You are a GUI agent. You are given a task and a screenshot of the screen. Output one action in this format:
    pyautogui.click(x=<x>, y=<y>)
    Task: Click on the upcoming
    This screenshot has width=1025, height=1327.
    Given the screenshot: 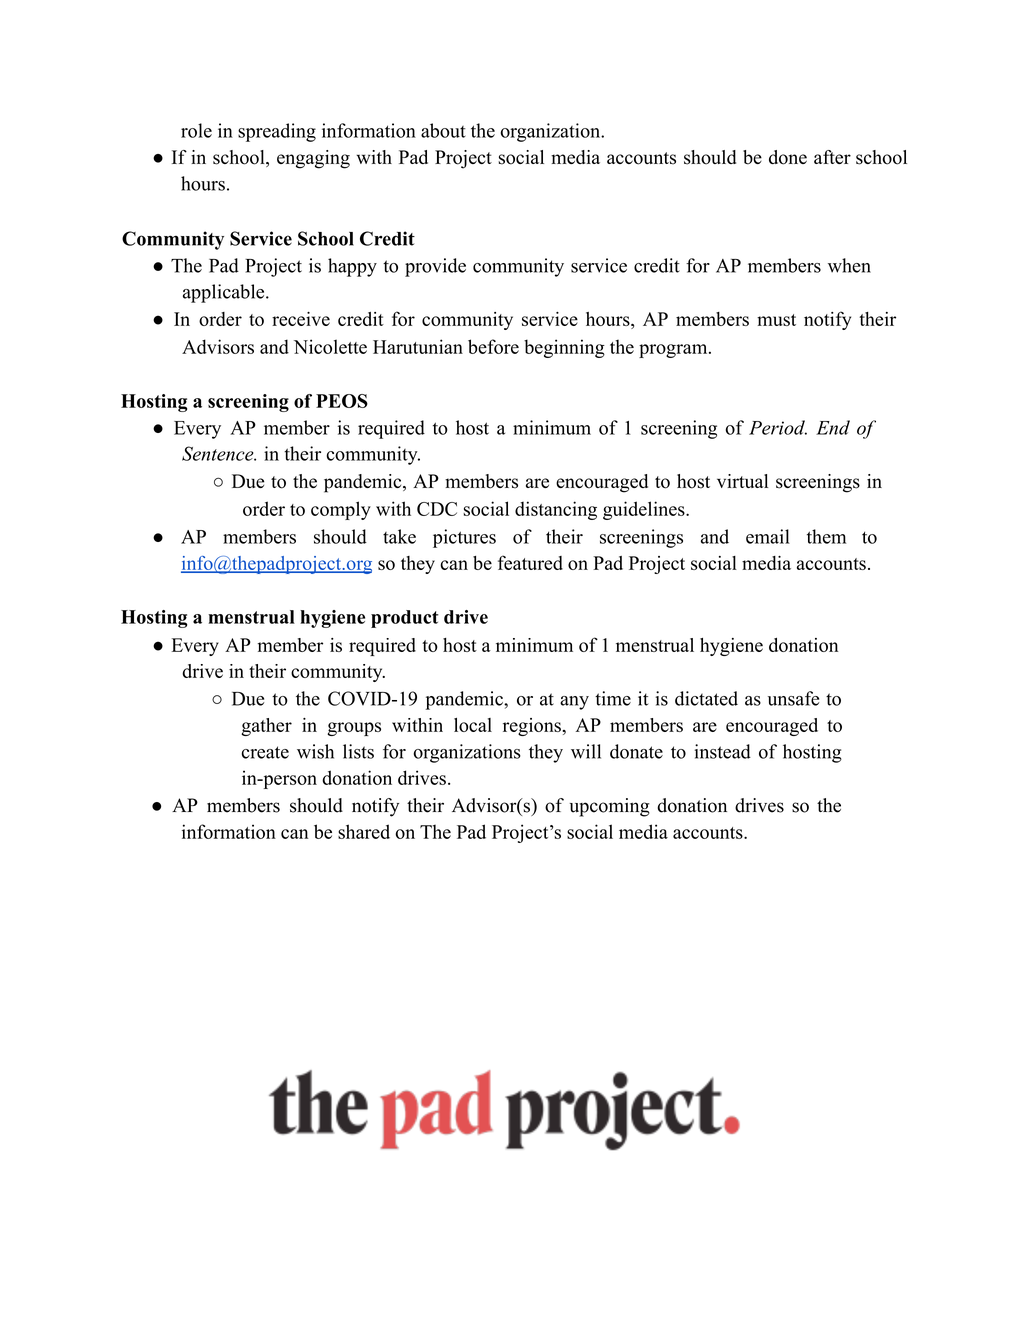 What is the action you would take?
    pyautogui.click(x=610, y=807)
